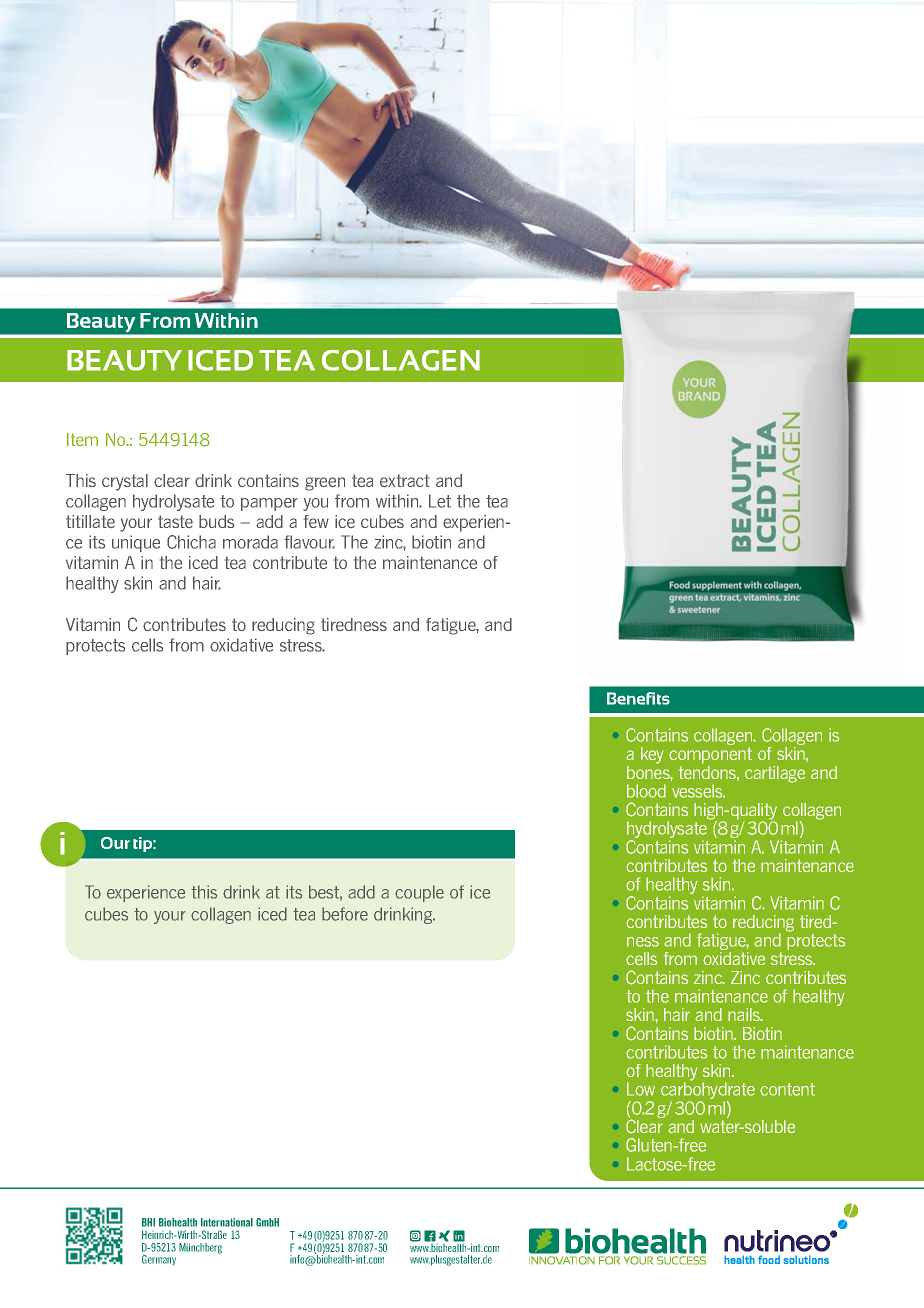 The image size is (924, 1308). I want to click on Item, so click(82, 439).
